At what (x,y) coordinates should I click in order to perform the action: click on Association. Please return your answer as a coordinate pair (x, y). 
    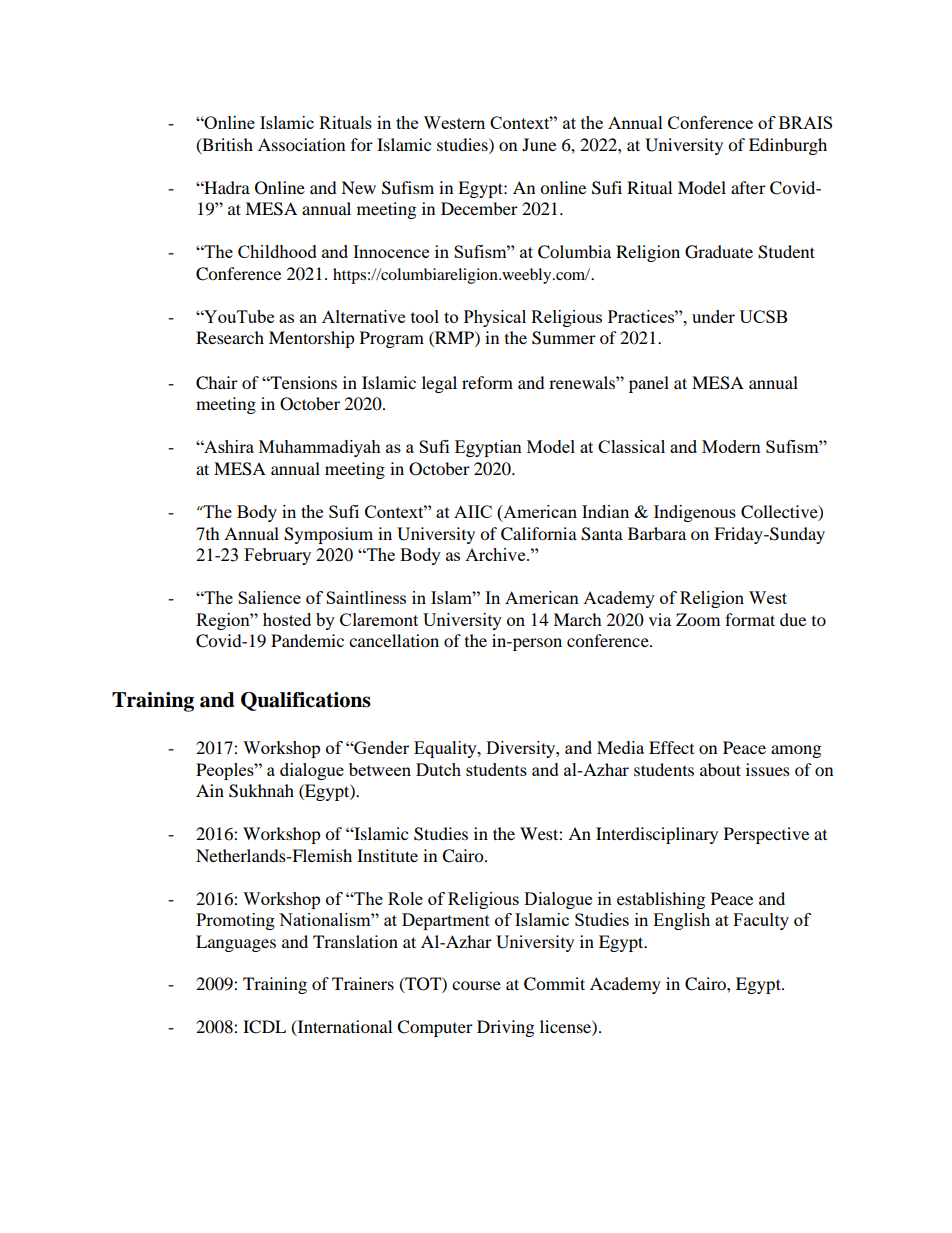
    Looking at the image, I should click on (301, 144).
